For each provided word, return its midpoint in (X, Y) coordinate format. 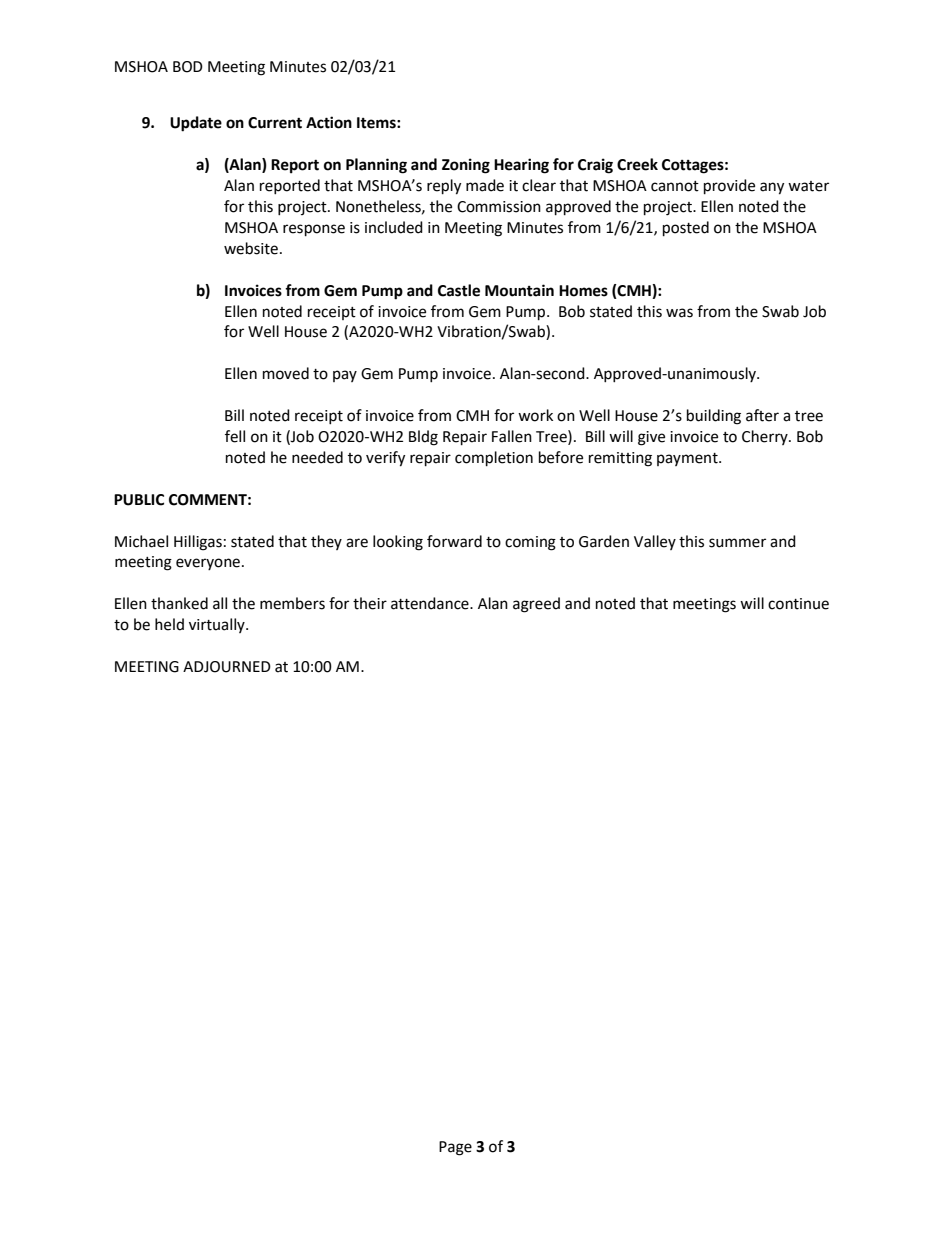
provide (729, 187)
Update (196, 124)
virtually (218, 625)
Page (455, 1148)
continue (798, 604)
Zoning (466, 166)
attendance (431, 603)
